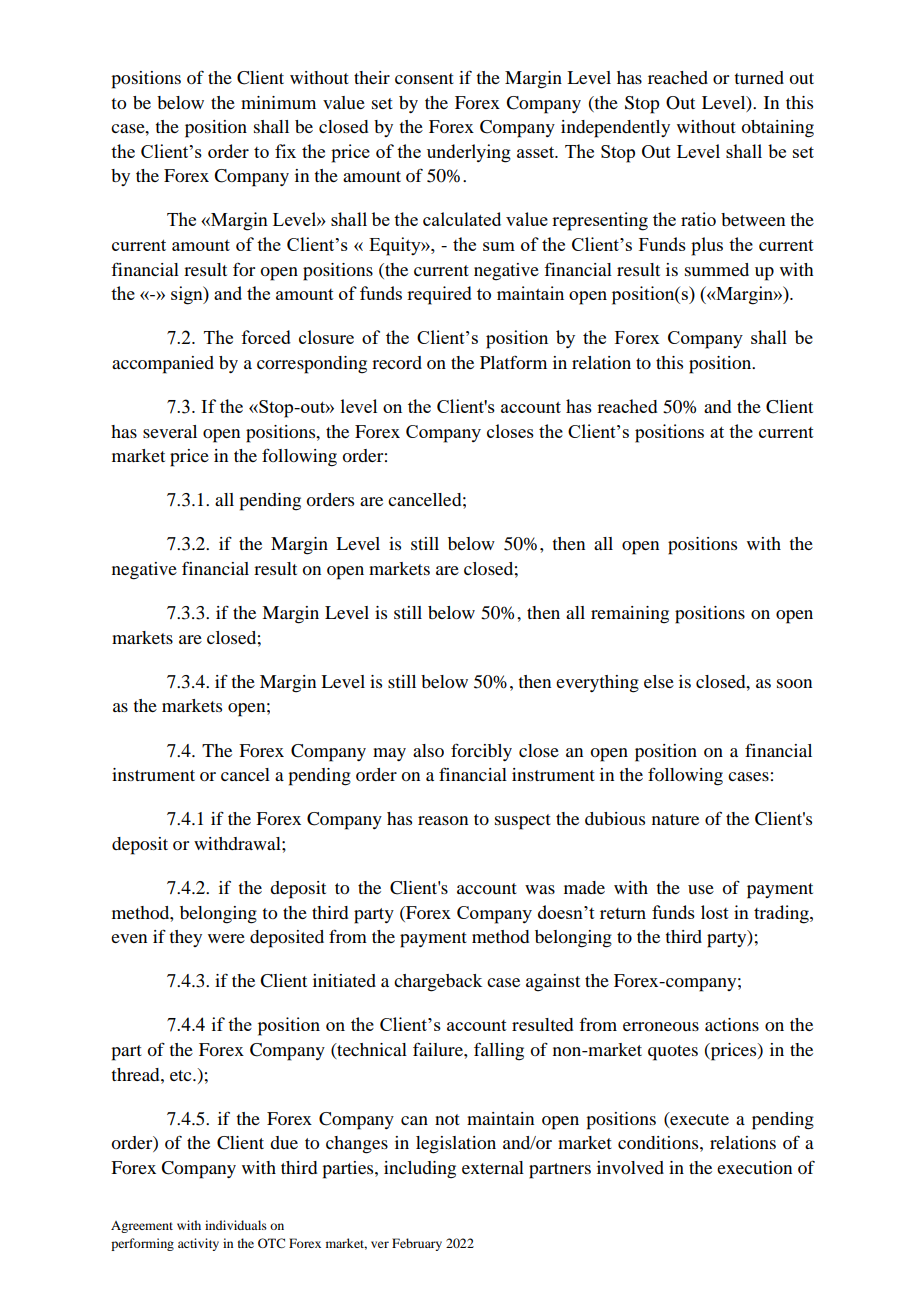  What do you see at coordinates (759, 77) in the image?
I see `turned` at bounding box center [759, 77].
